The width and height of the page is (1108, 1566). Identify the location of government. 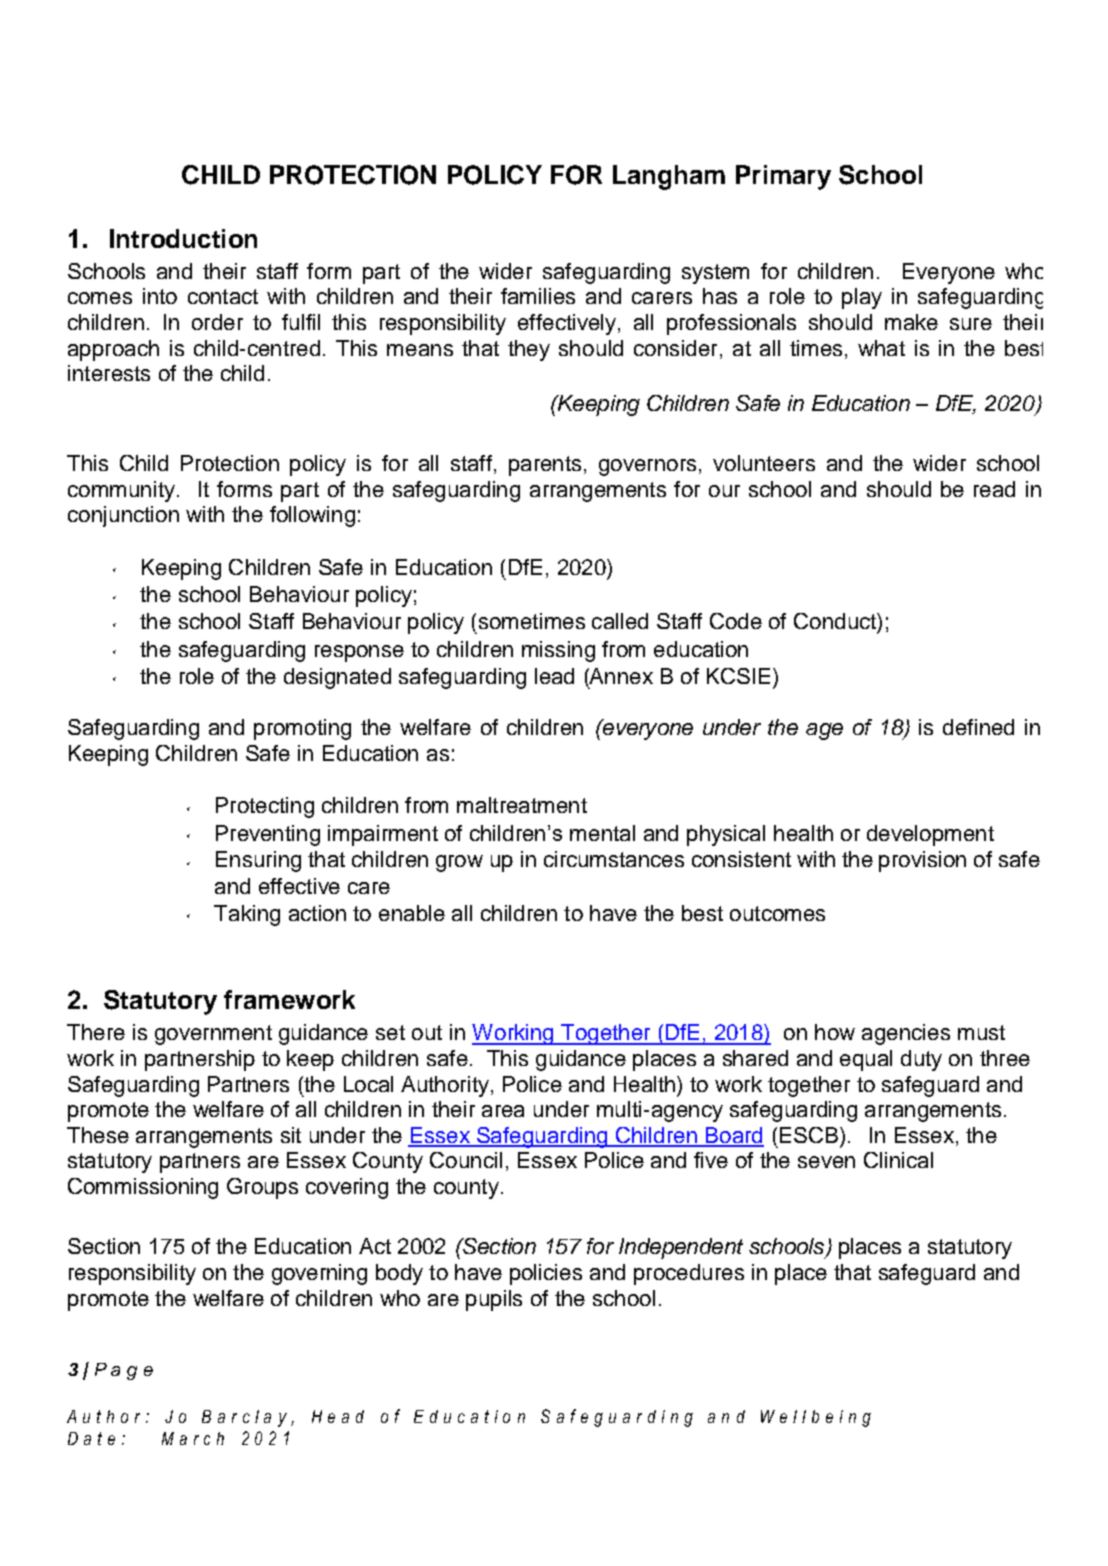
(213, 1035).
